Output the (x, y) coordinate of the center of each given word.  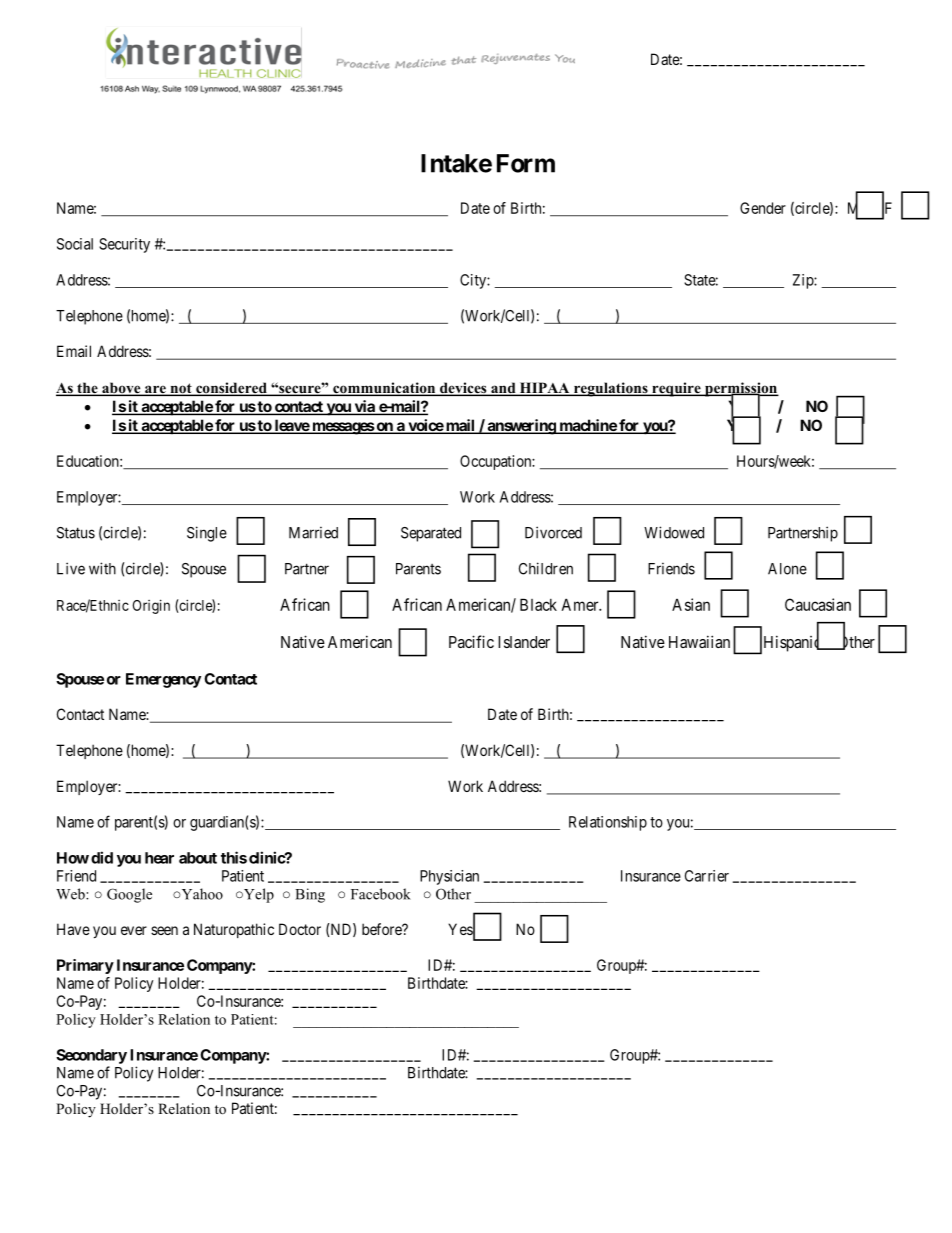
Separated (431, 534)
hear (159, 858)
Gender (763, 208)
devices (463, 389)
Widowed (674, 532)
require (676, 389)
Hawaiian (699, 641)
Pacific (471, 641)
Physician (449, 877)
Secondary (91, 1056)
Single (207, 534)
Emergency (163, 680)
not (181, 389)
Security (124, 245)
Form (526, 163)
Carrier (707, 876)
